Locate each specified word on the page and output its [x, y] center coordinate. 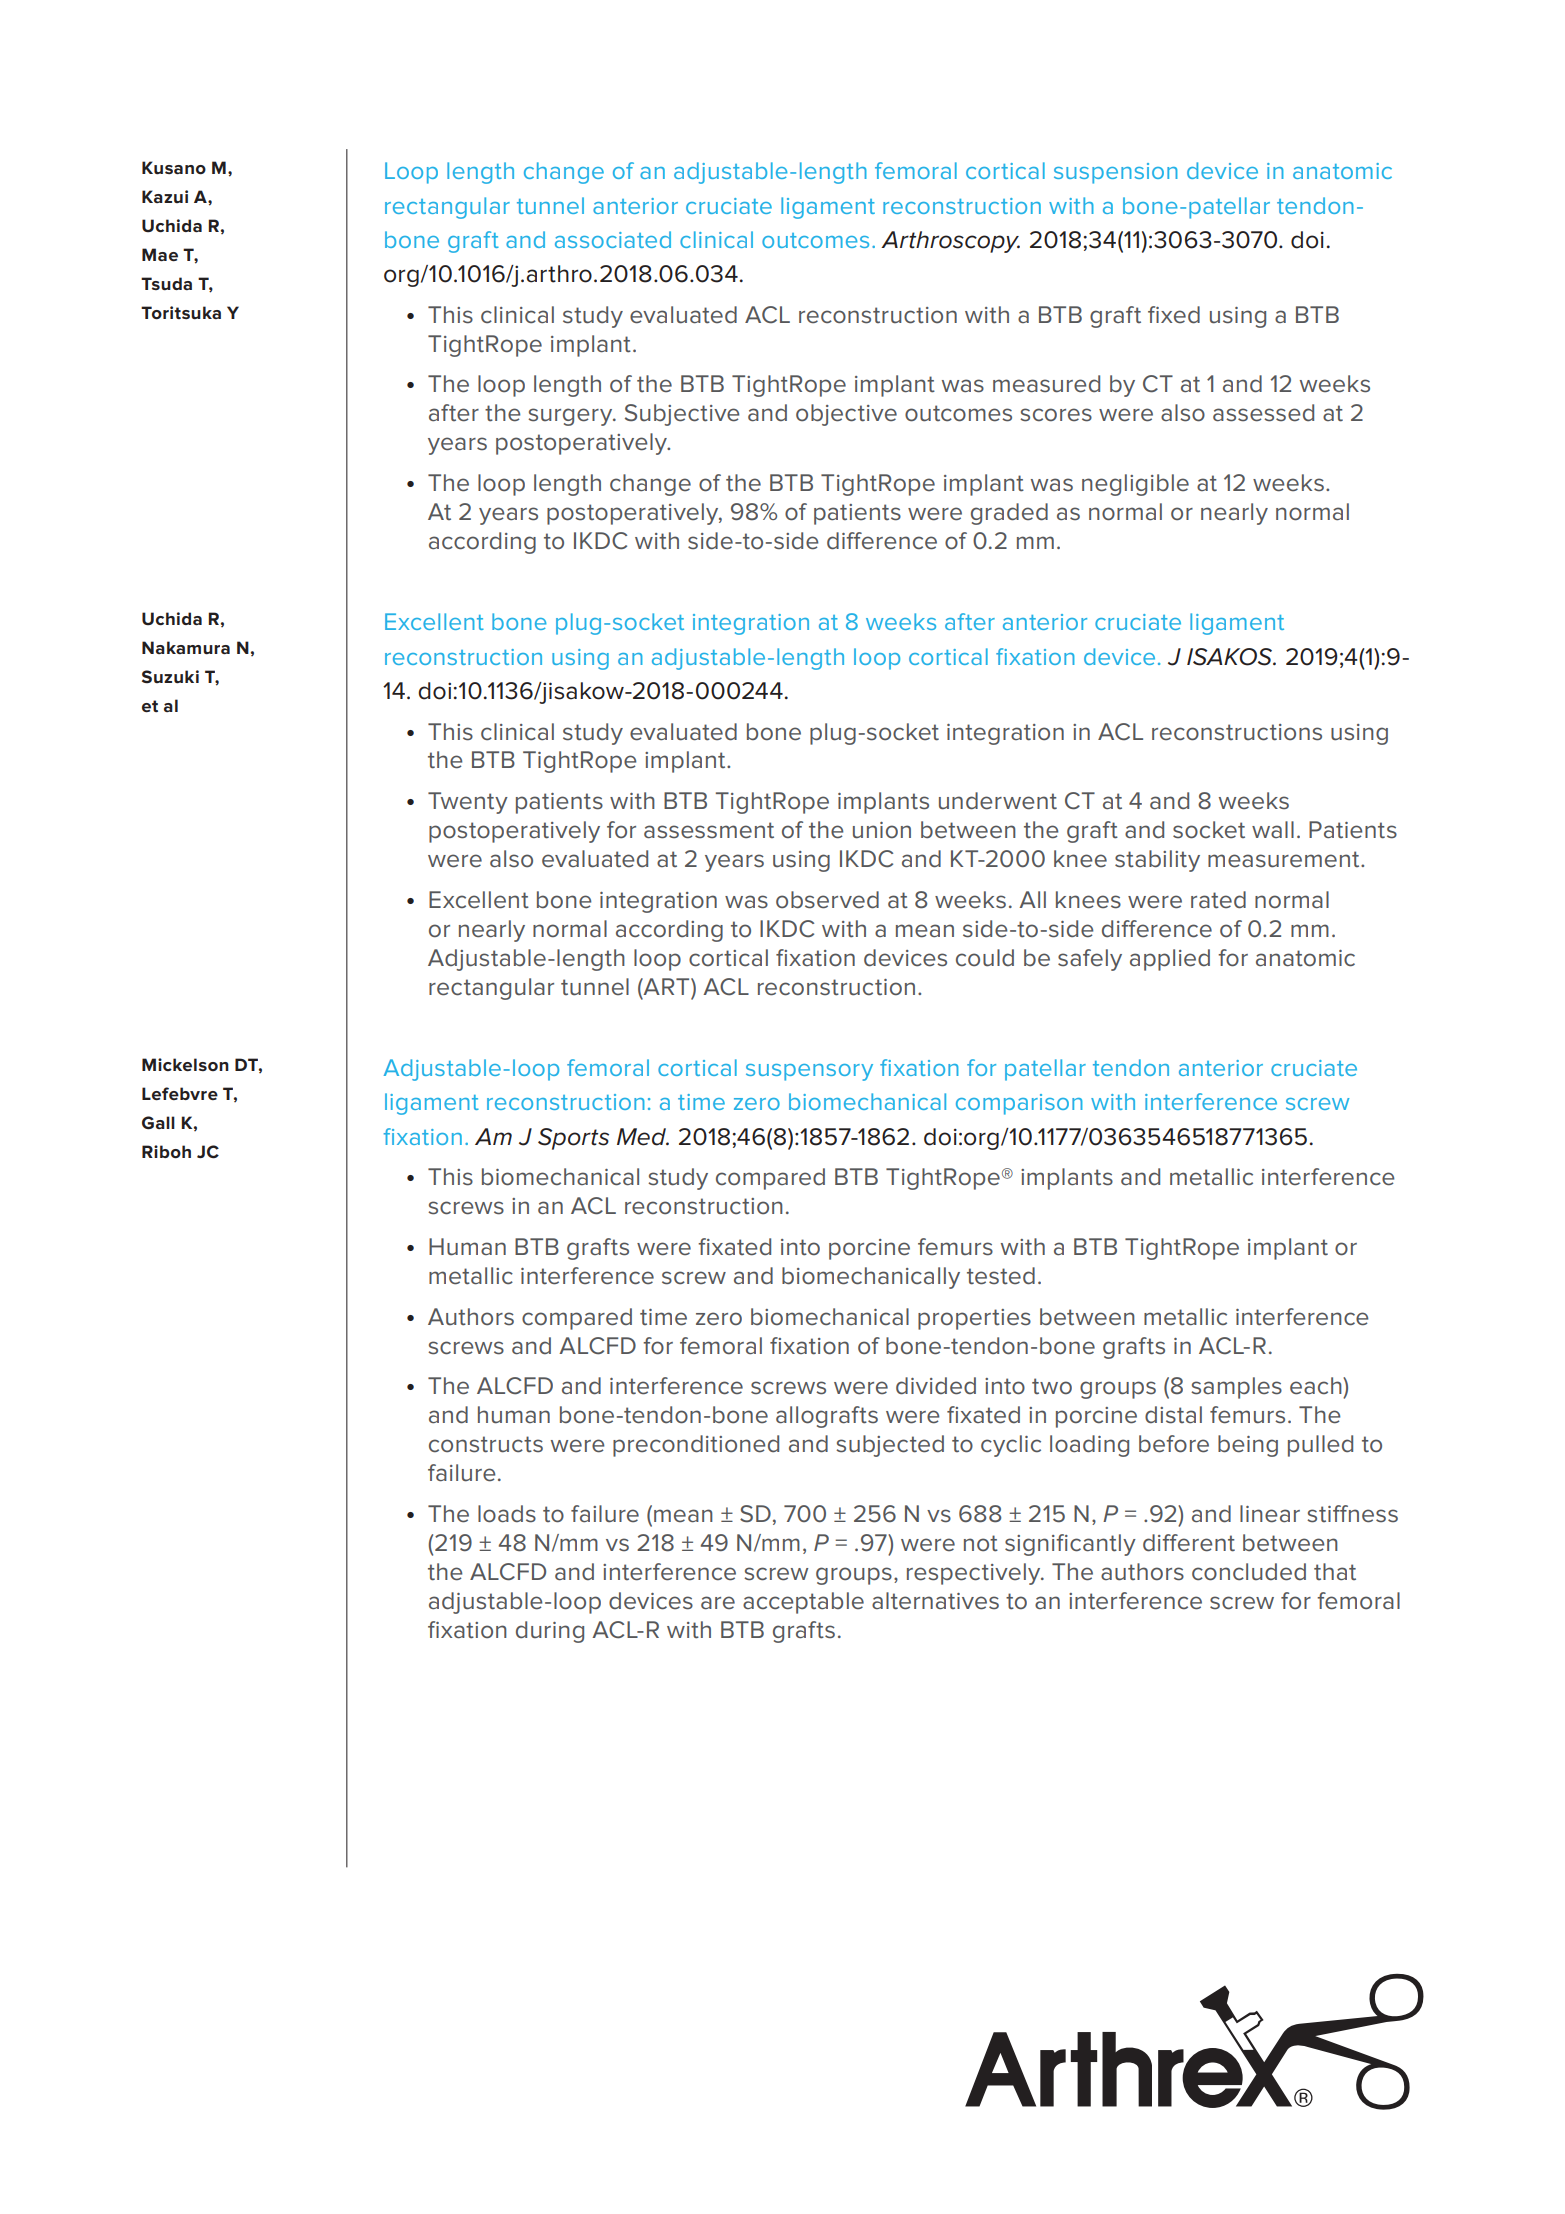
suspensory [809, 1072]
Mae [160, 254]
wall [1273, 829]
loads [507, 1514]
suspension [1116, 173]
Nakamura [186, 647]
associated [613, 239]
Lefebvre [180, 1093]
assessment [709, 830]
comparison [1019, 1104]
